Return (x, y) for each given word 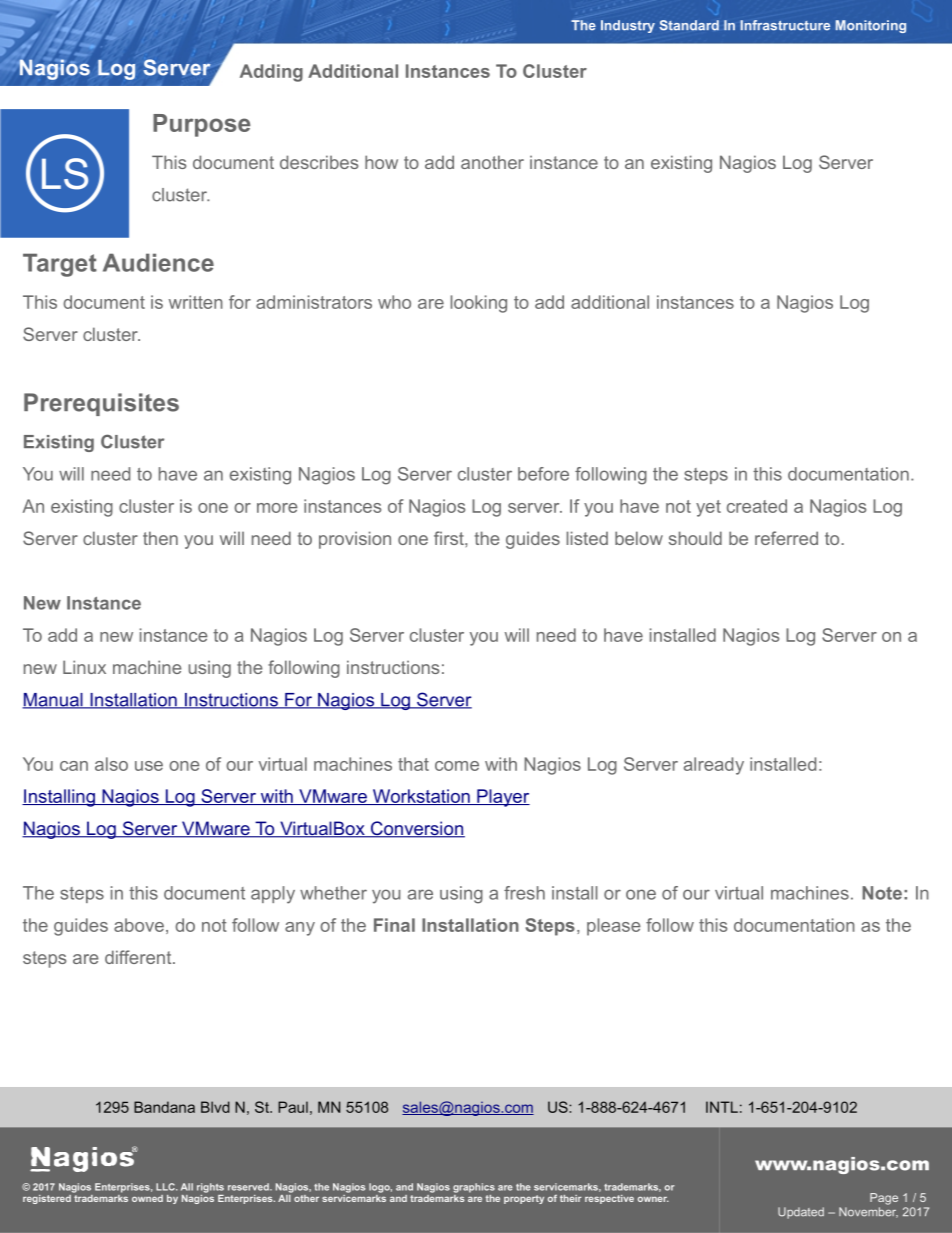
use (149, 766)
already (714, 766)
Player (502, 798)
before (543, 474)
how (381, 162)
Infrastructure (785, 25)
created (757, 506)
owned (147, 1198)
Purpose (201, 125)
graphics (474, 1188)
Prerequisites (101, 404)
